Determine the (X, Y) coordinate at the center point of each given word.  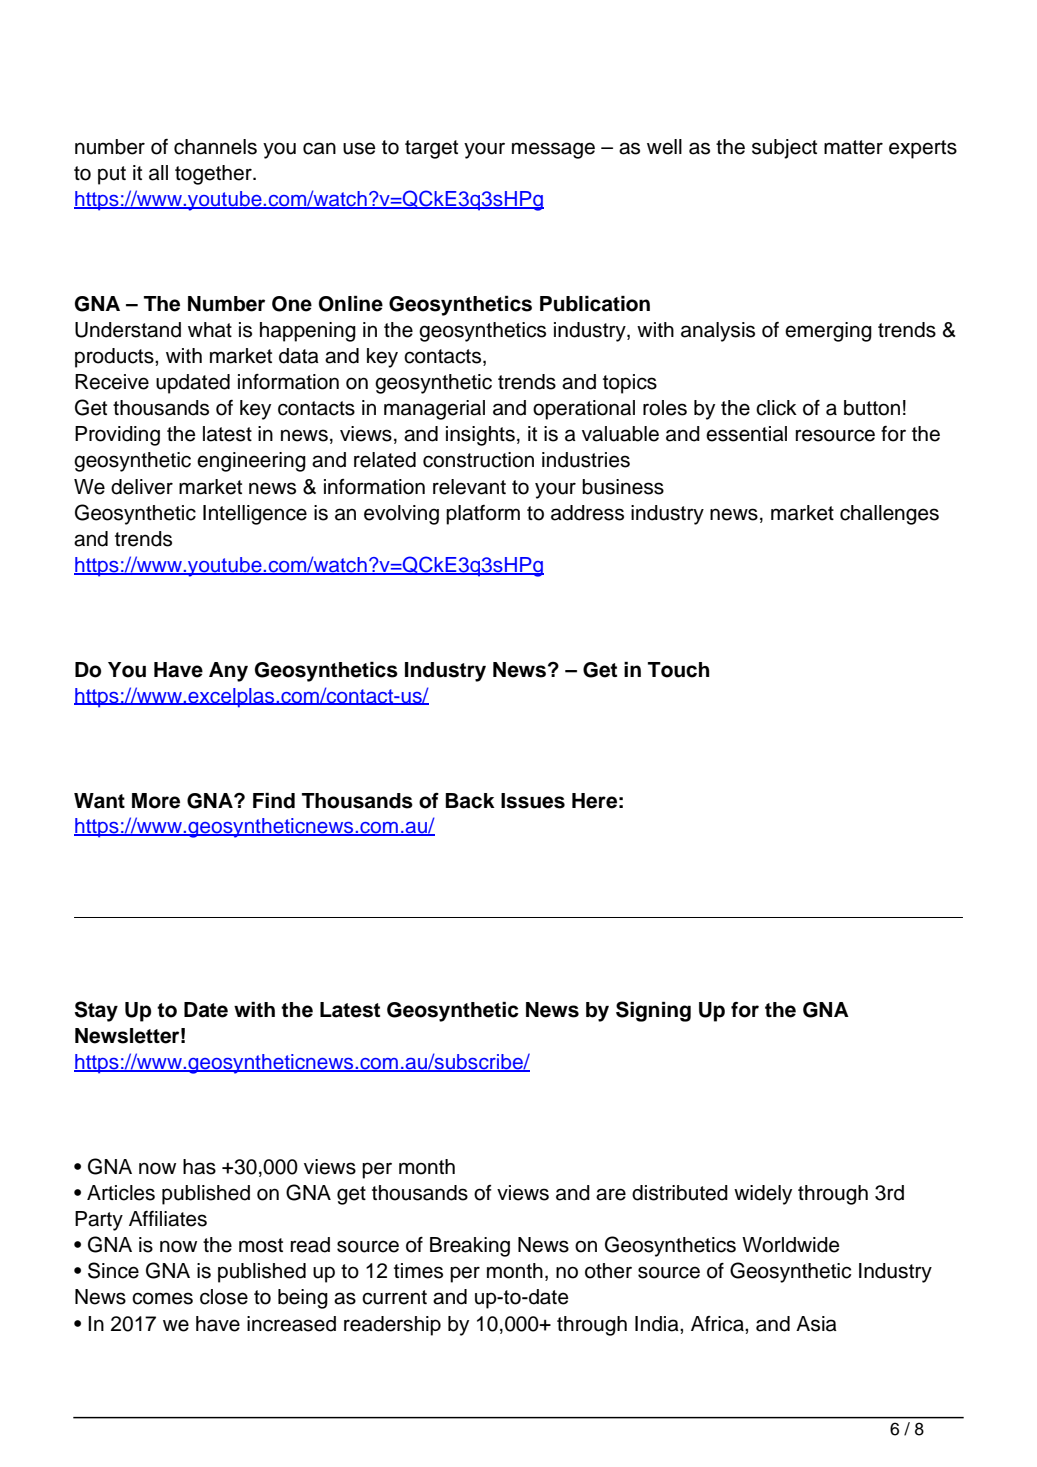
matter (853, 147)
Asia (816, 1324)
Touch (679, 670)
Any (228, 672)
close (224, 1297)
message (553, 150)
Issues (533, 801)
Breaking (470, 1247)
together (214, 175)
